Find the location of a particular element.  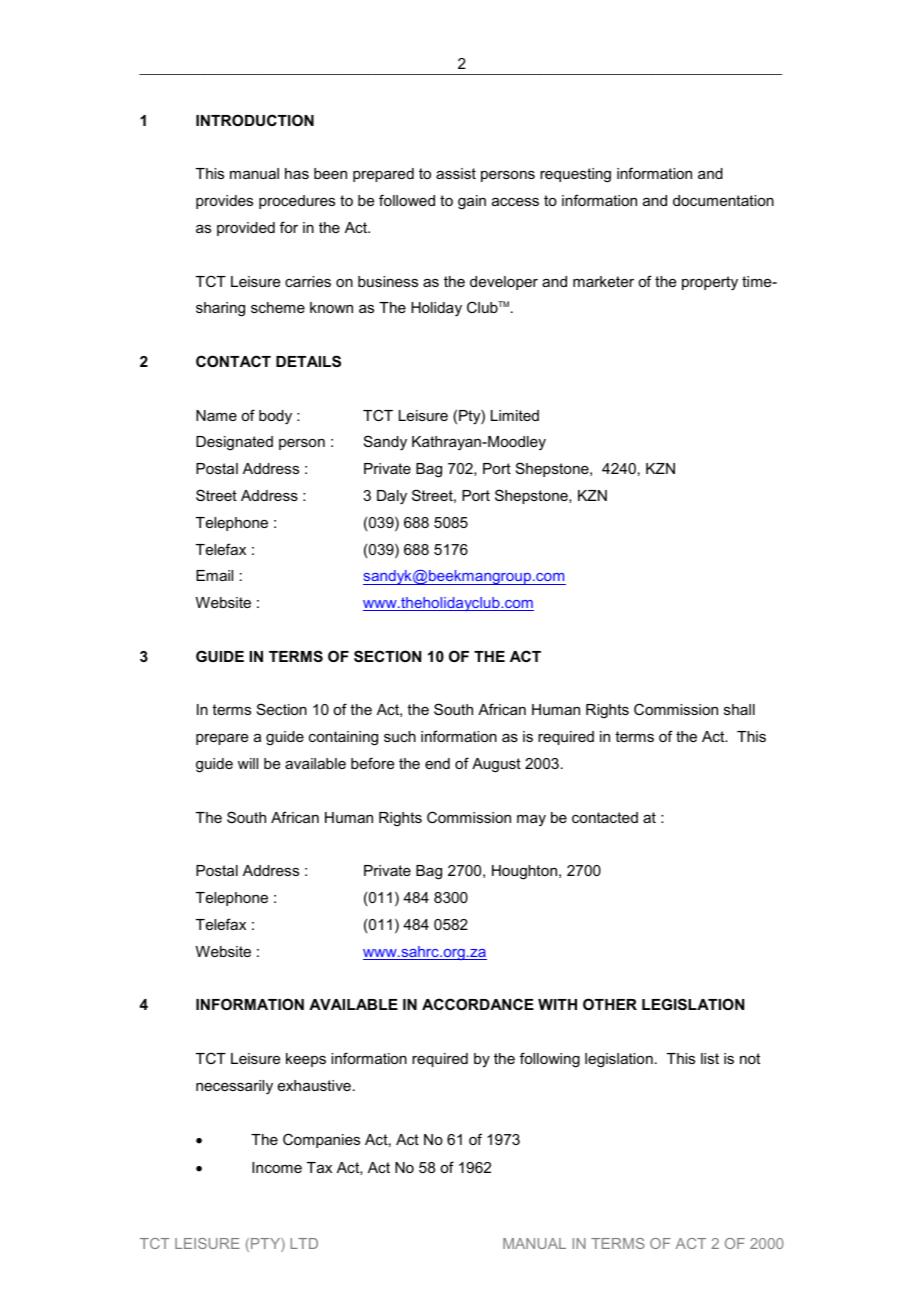

has is located at coordinates (297, 173).
